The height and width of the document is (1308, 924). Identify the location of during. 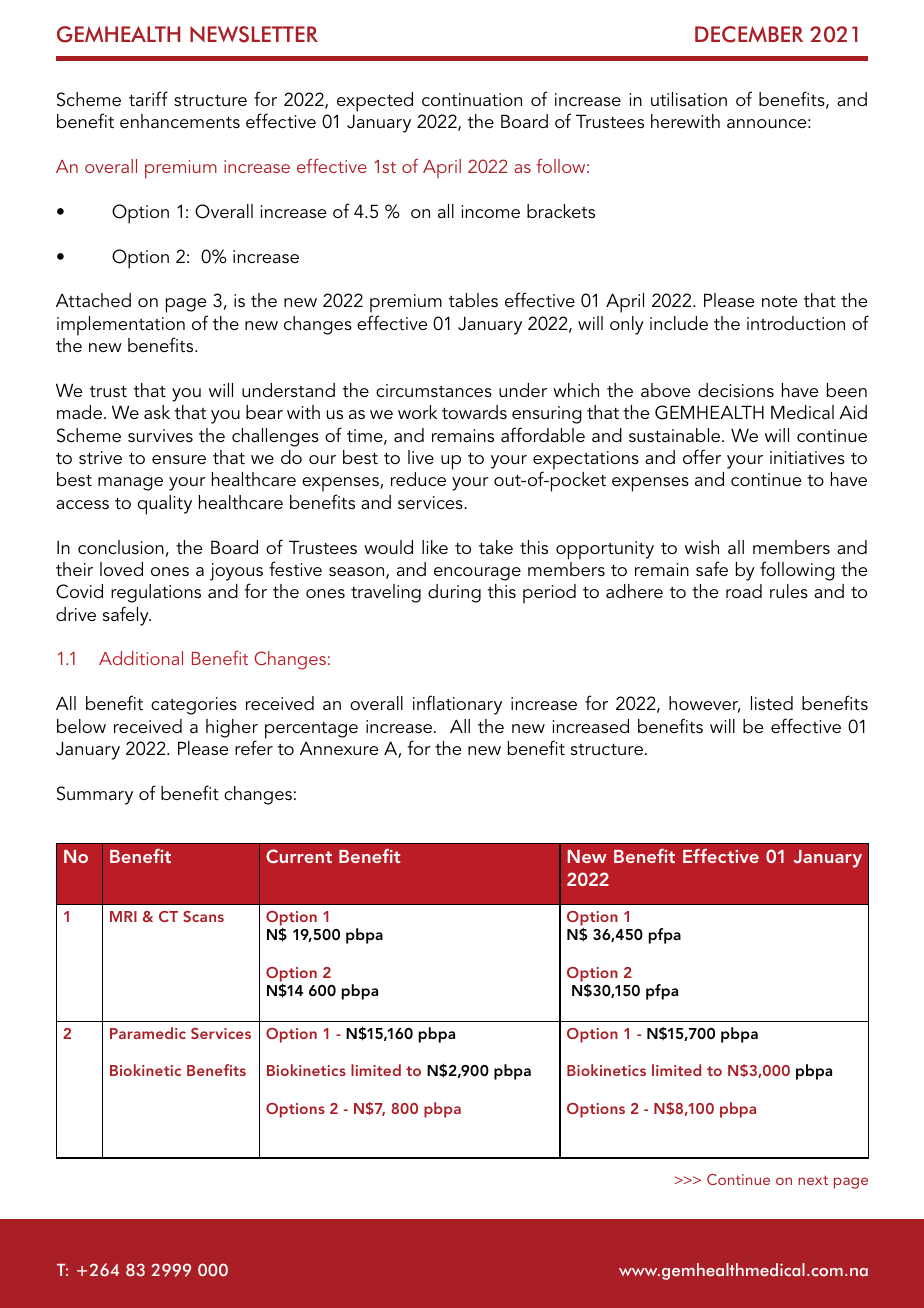
(454, 593).
